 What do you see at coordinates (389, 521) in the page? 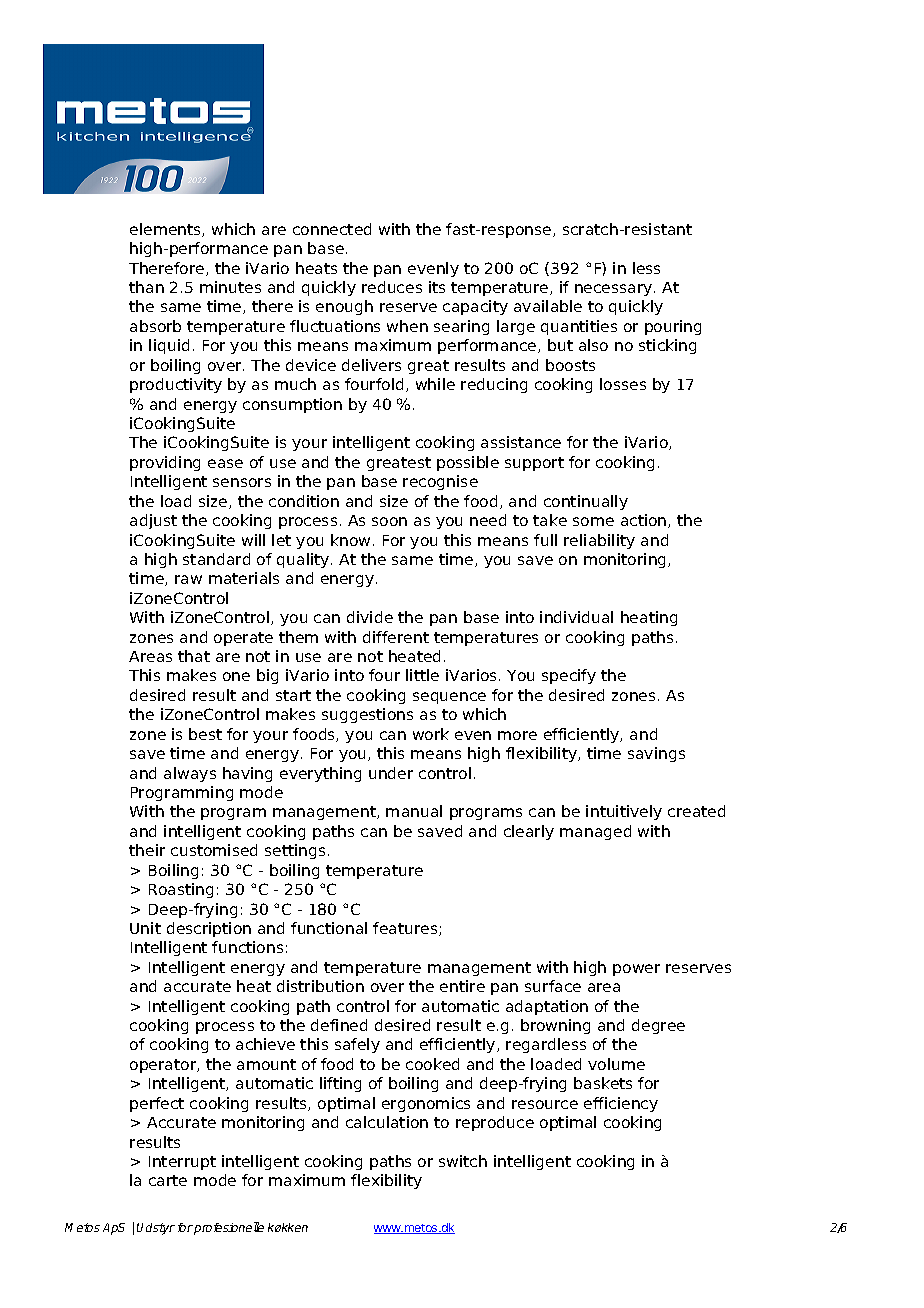
I see `soon` at bounding box center [389, 521].
